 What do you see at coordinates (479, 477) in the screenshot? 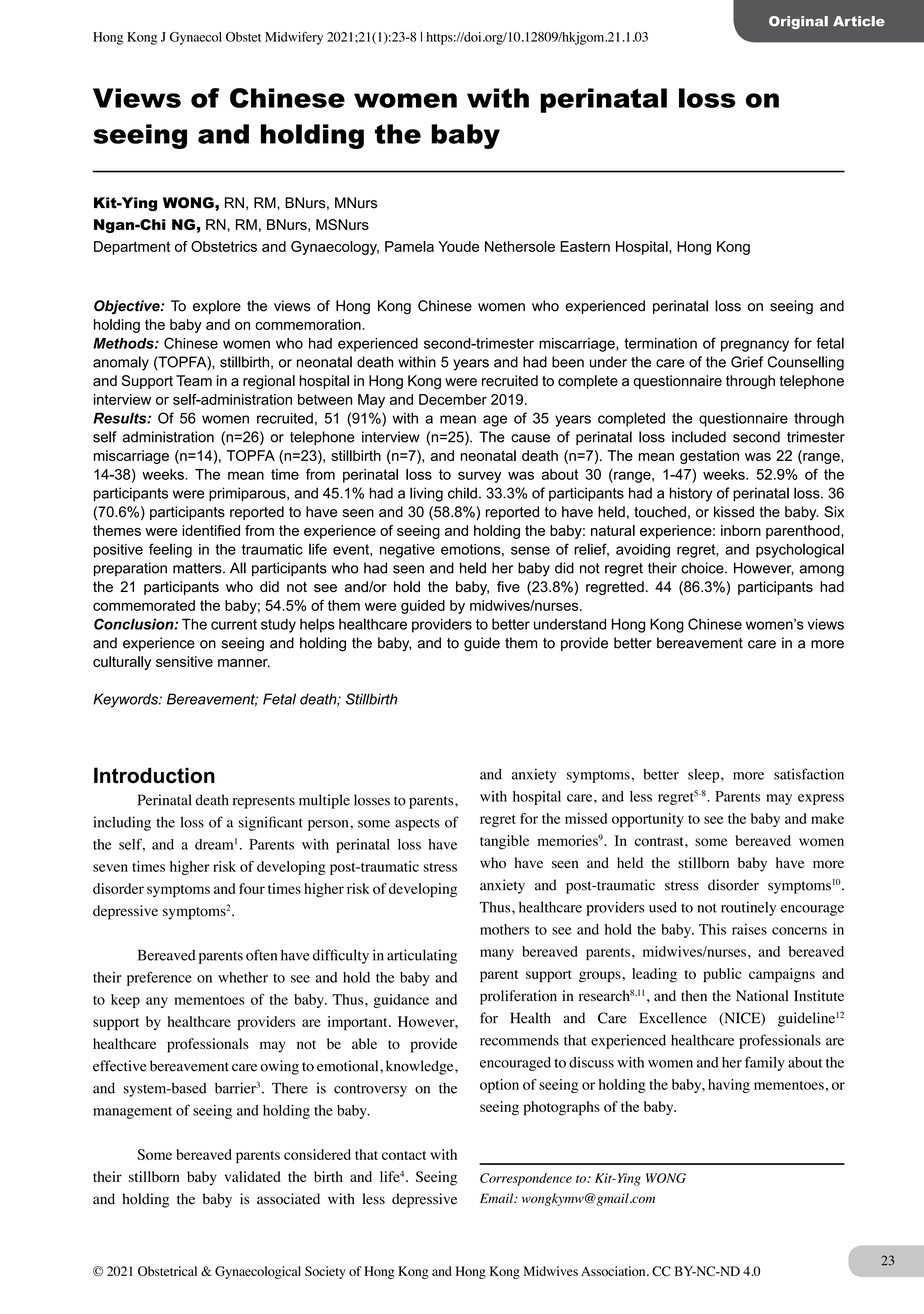
I see `survey` at bounding box center [479, 477].
